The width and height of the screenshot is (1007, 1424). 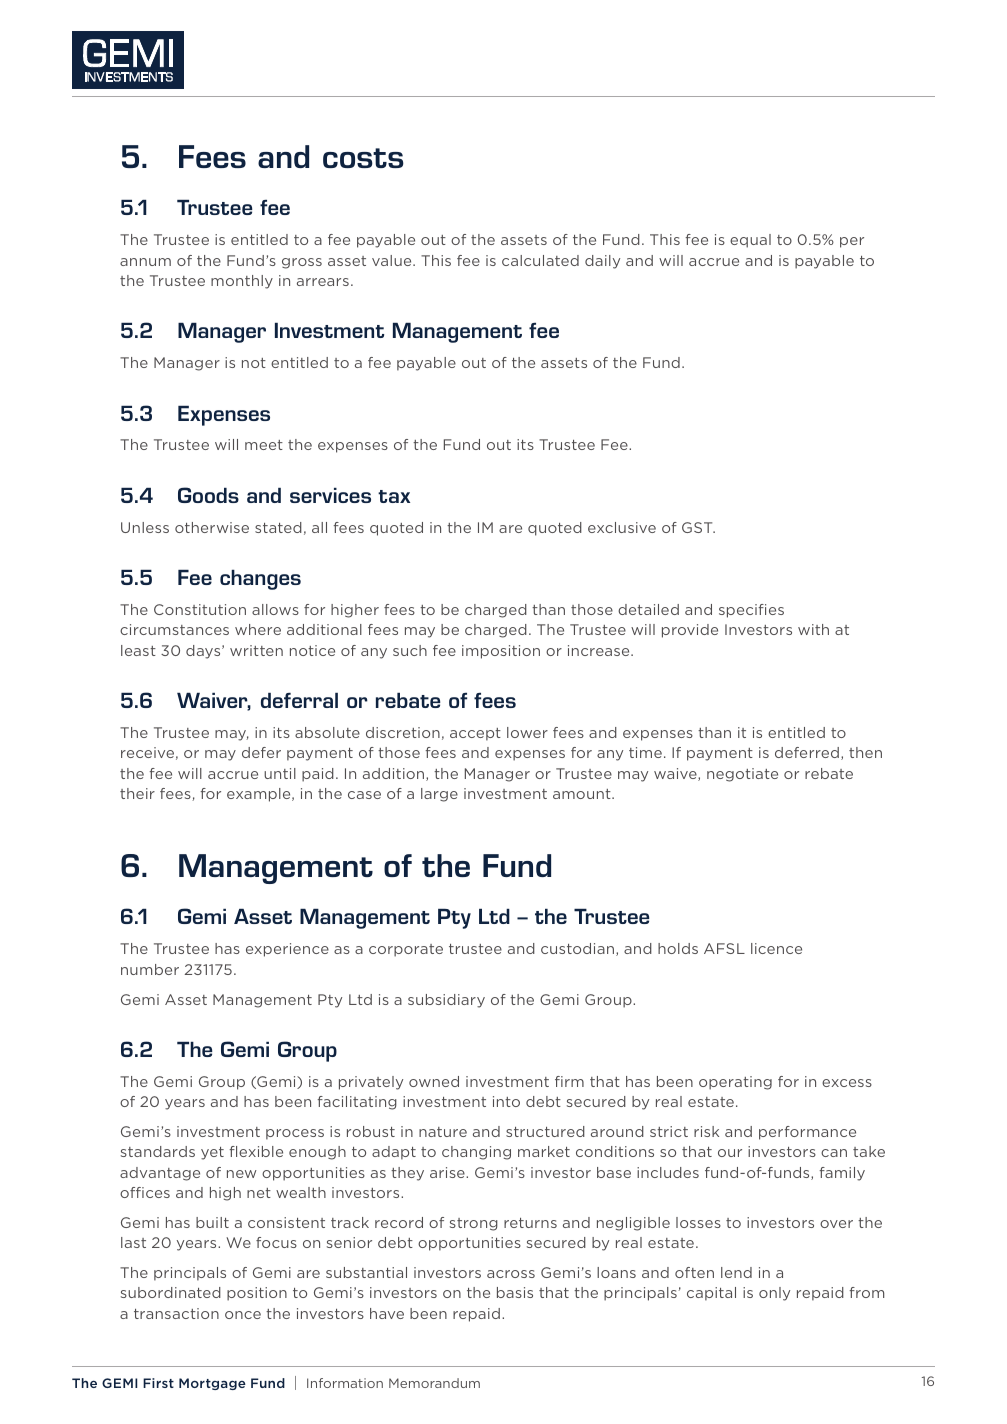 What do you see at coordinates (540, 260) in the screenshot?
I see `calculated` at bounding box center [540, 260].
